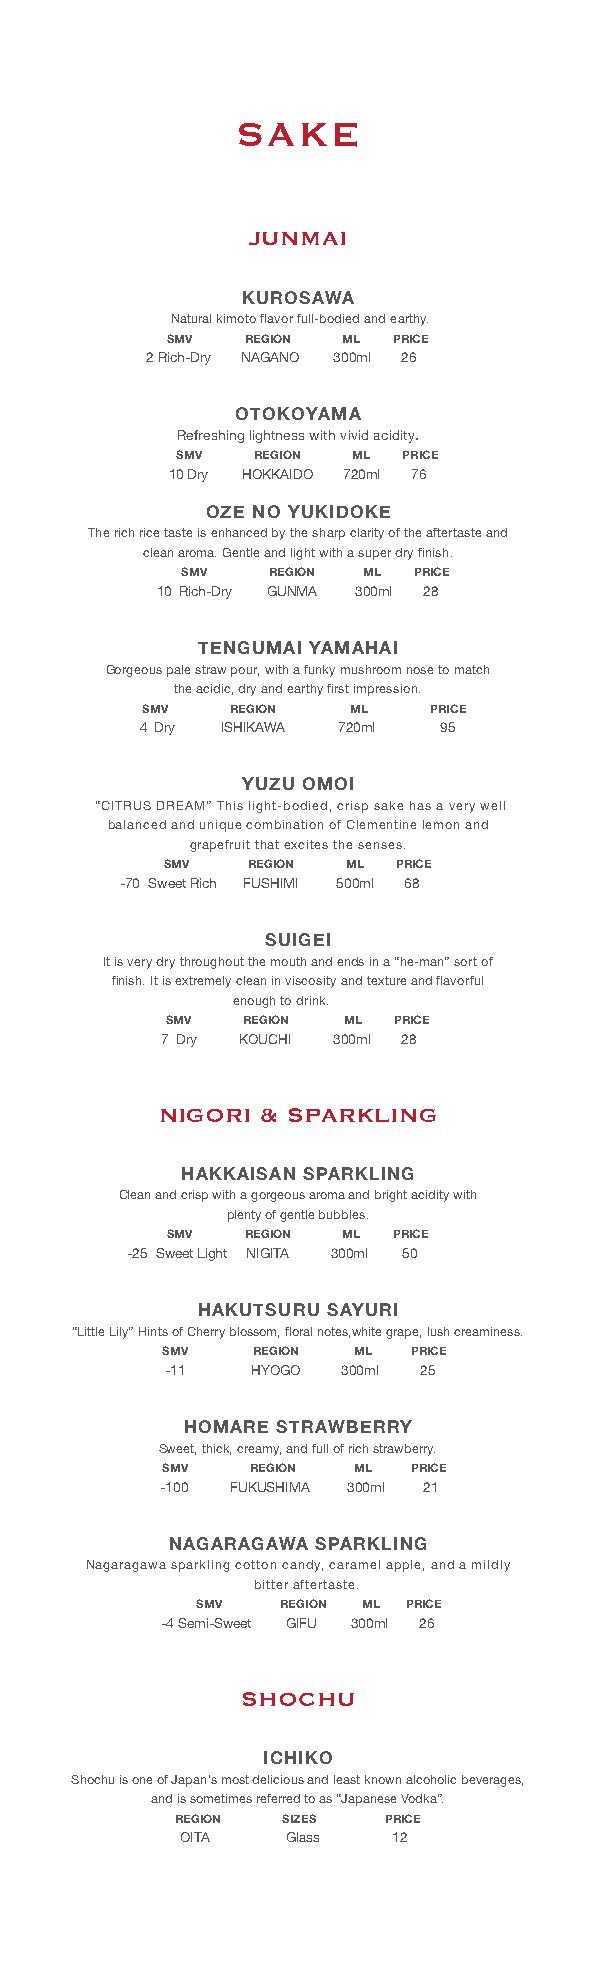 This page has height=1963, width=596. Describe the element at coordinates (465, 961) in the page. I see `sort` at that location.
